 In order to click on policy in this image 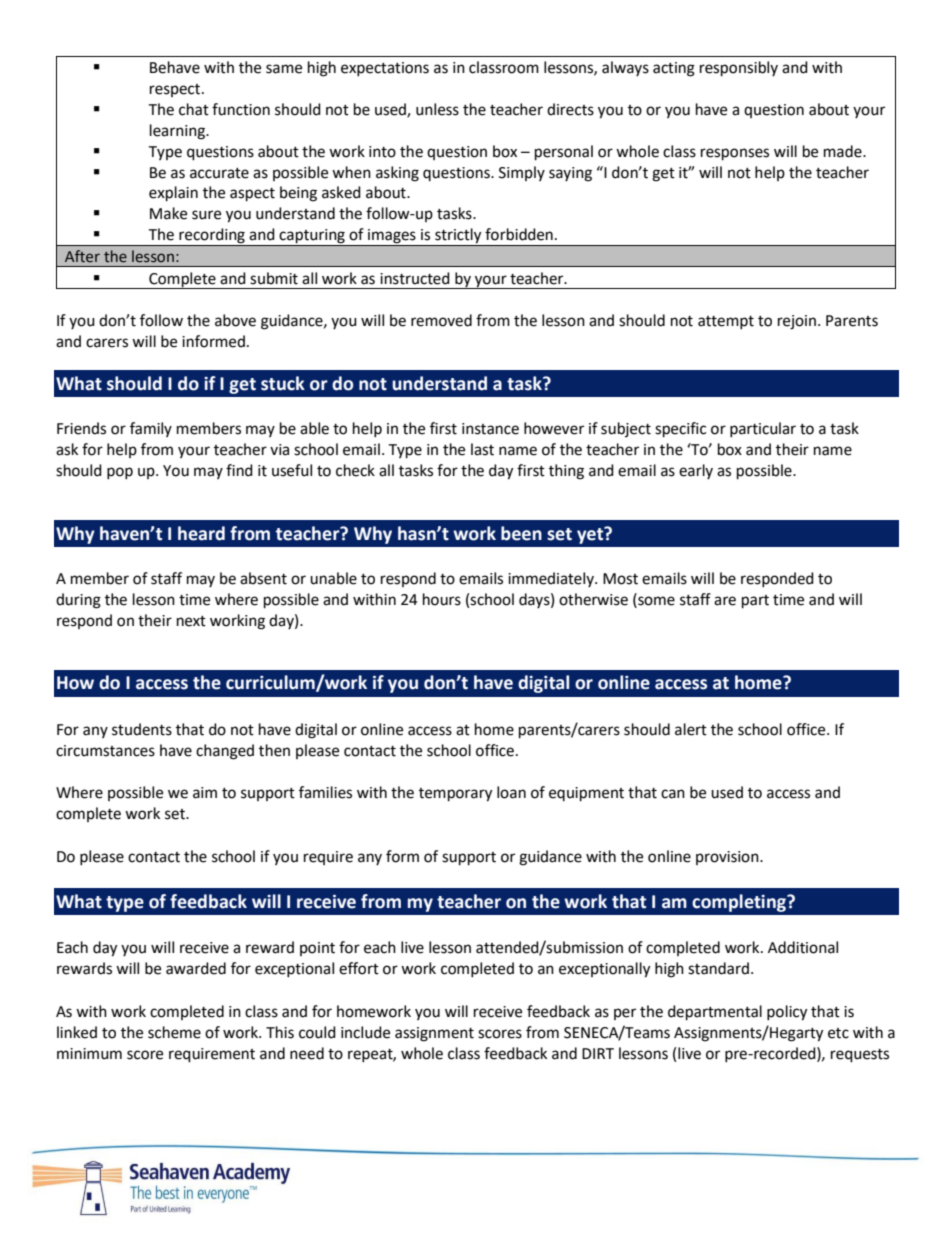, I will do `click(787, 1013)`.
